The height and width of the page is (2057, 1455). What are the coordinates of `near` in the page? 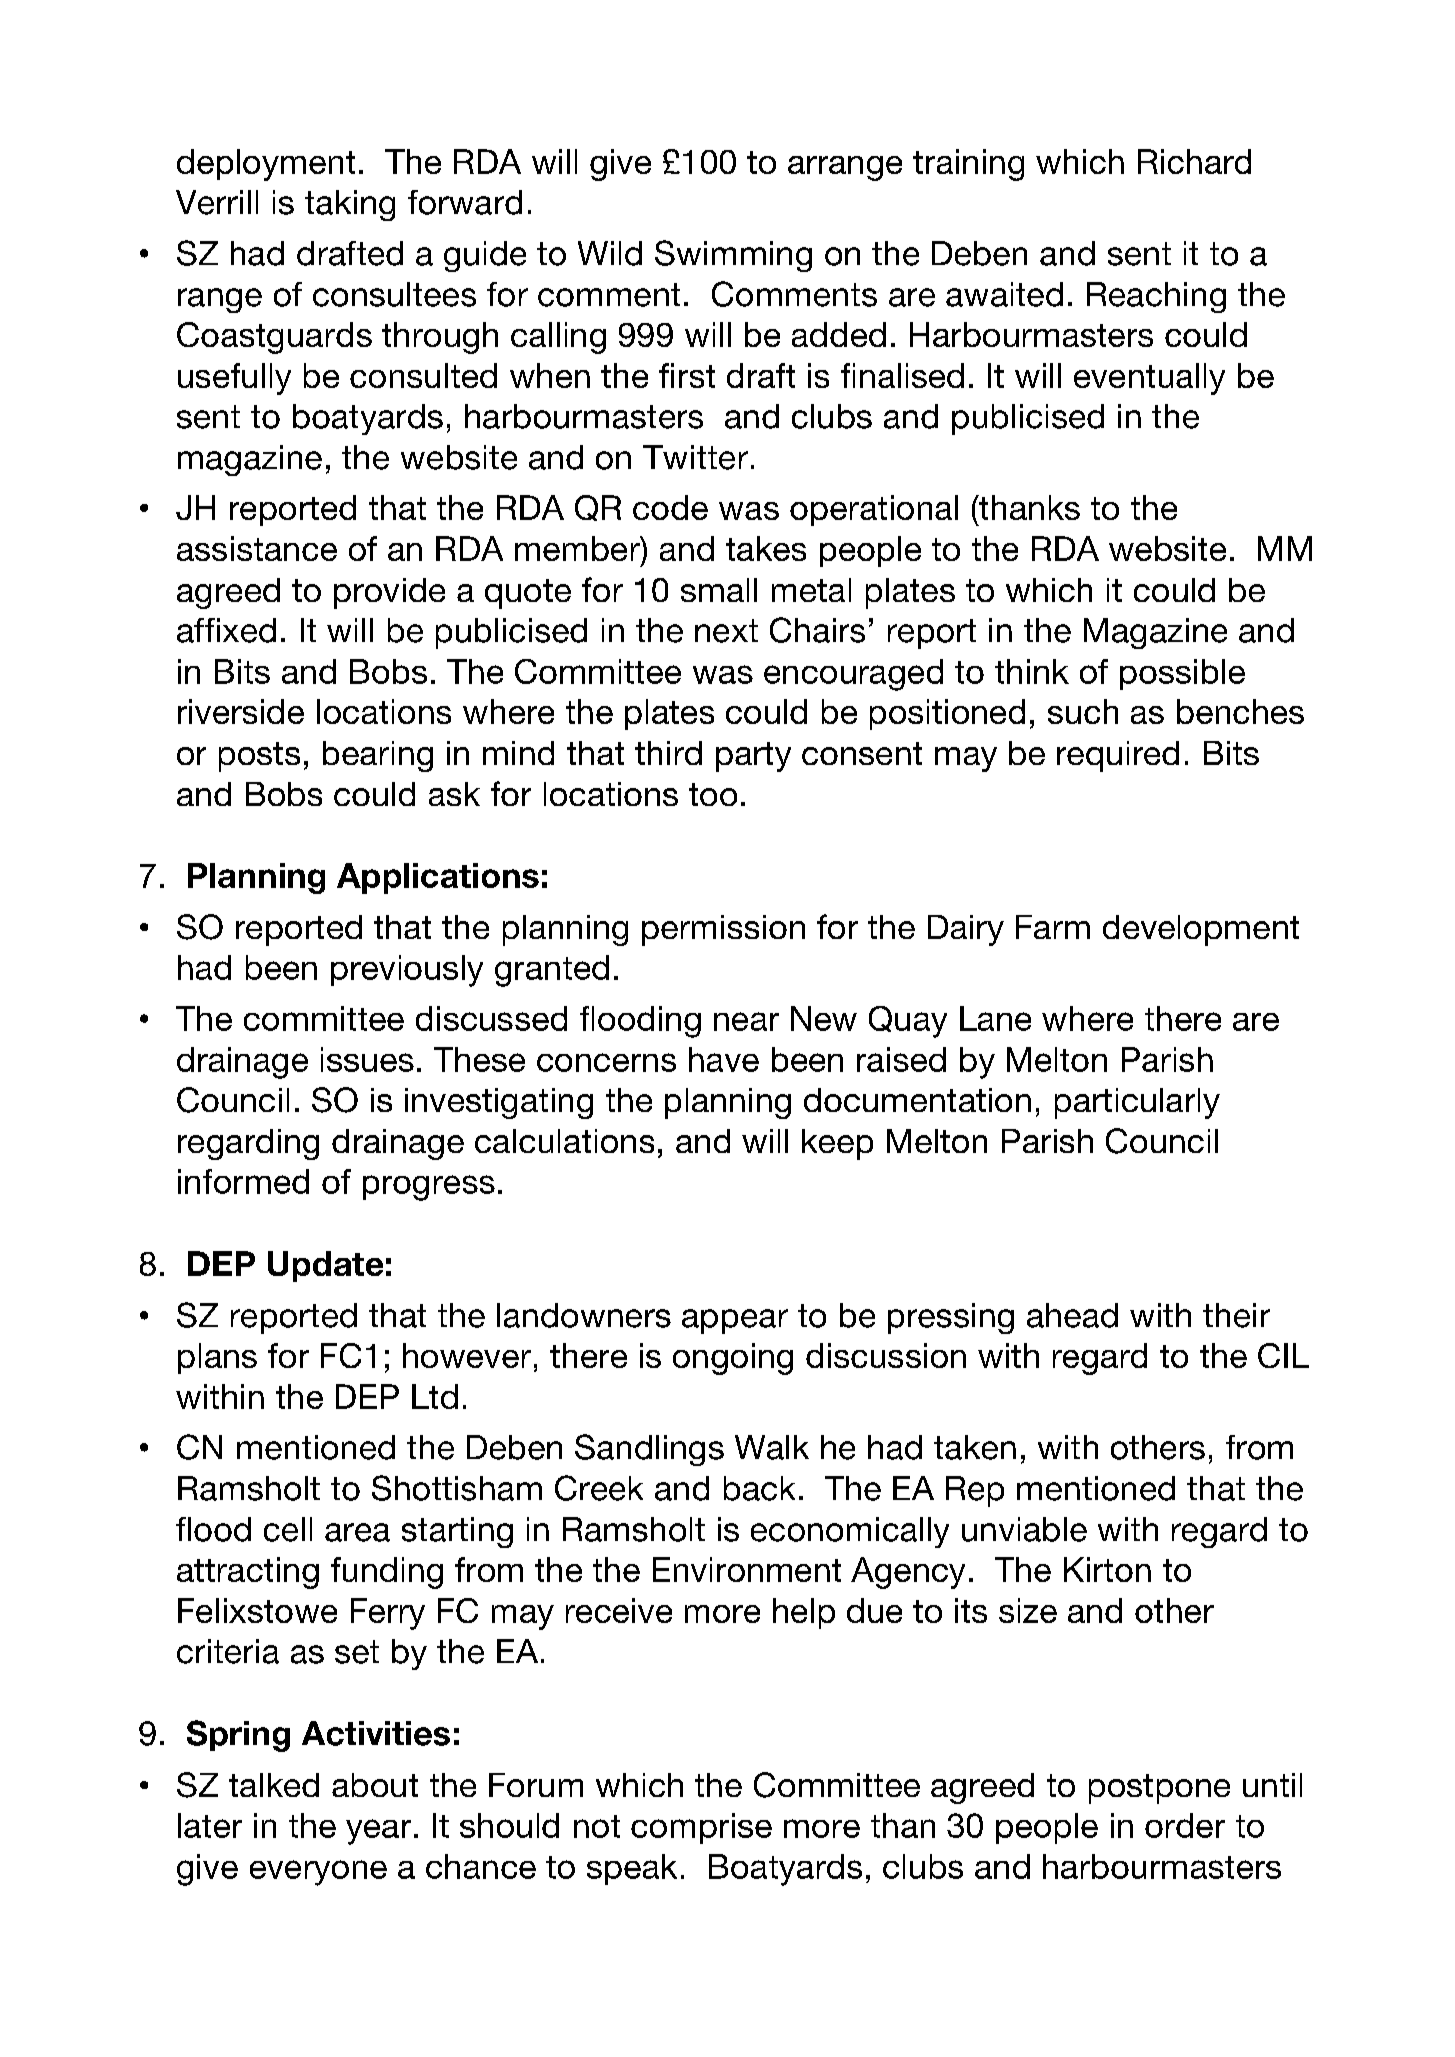 It's located at (746, 1021).
